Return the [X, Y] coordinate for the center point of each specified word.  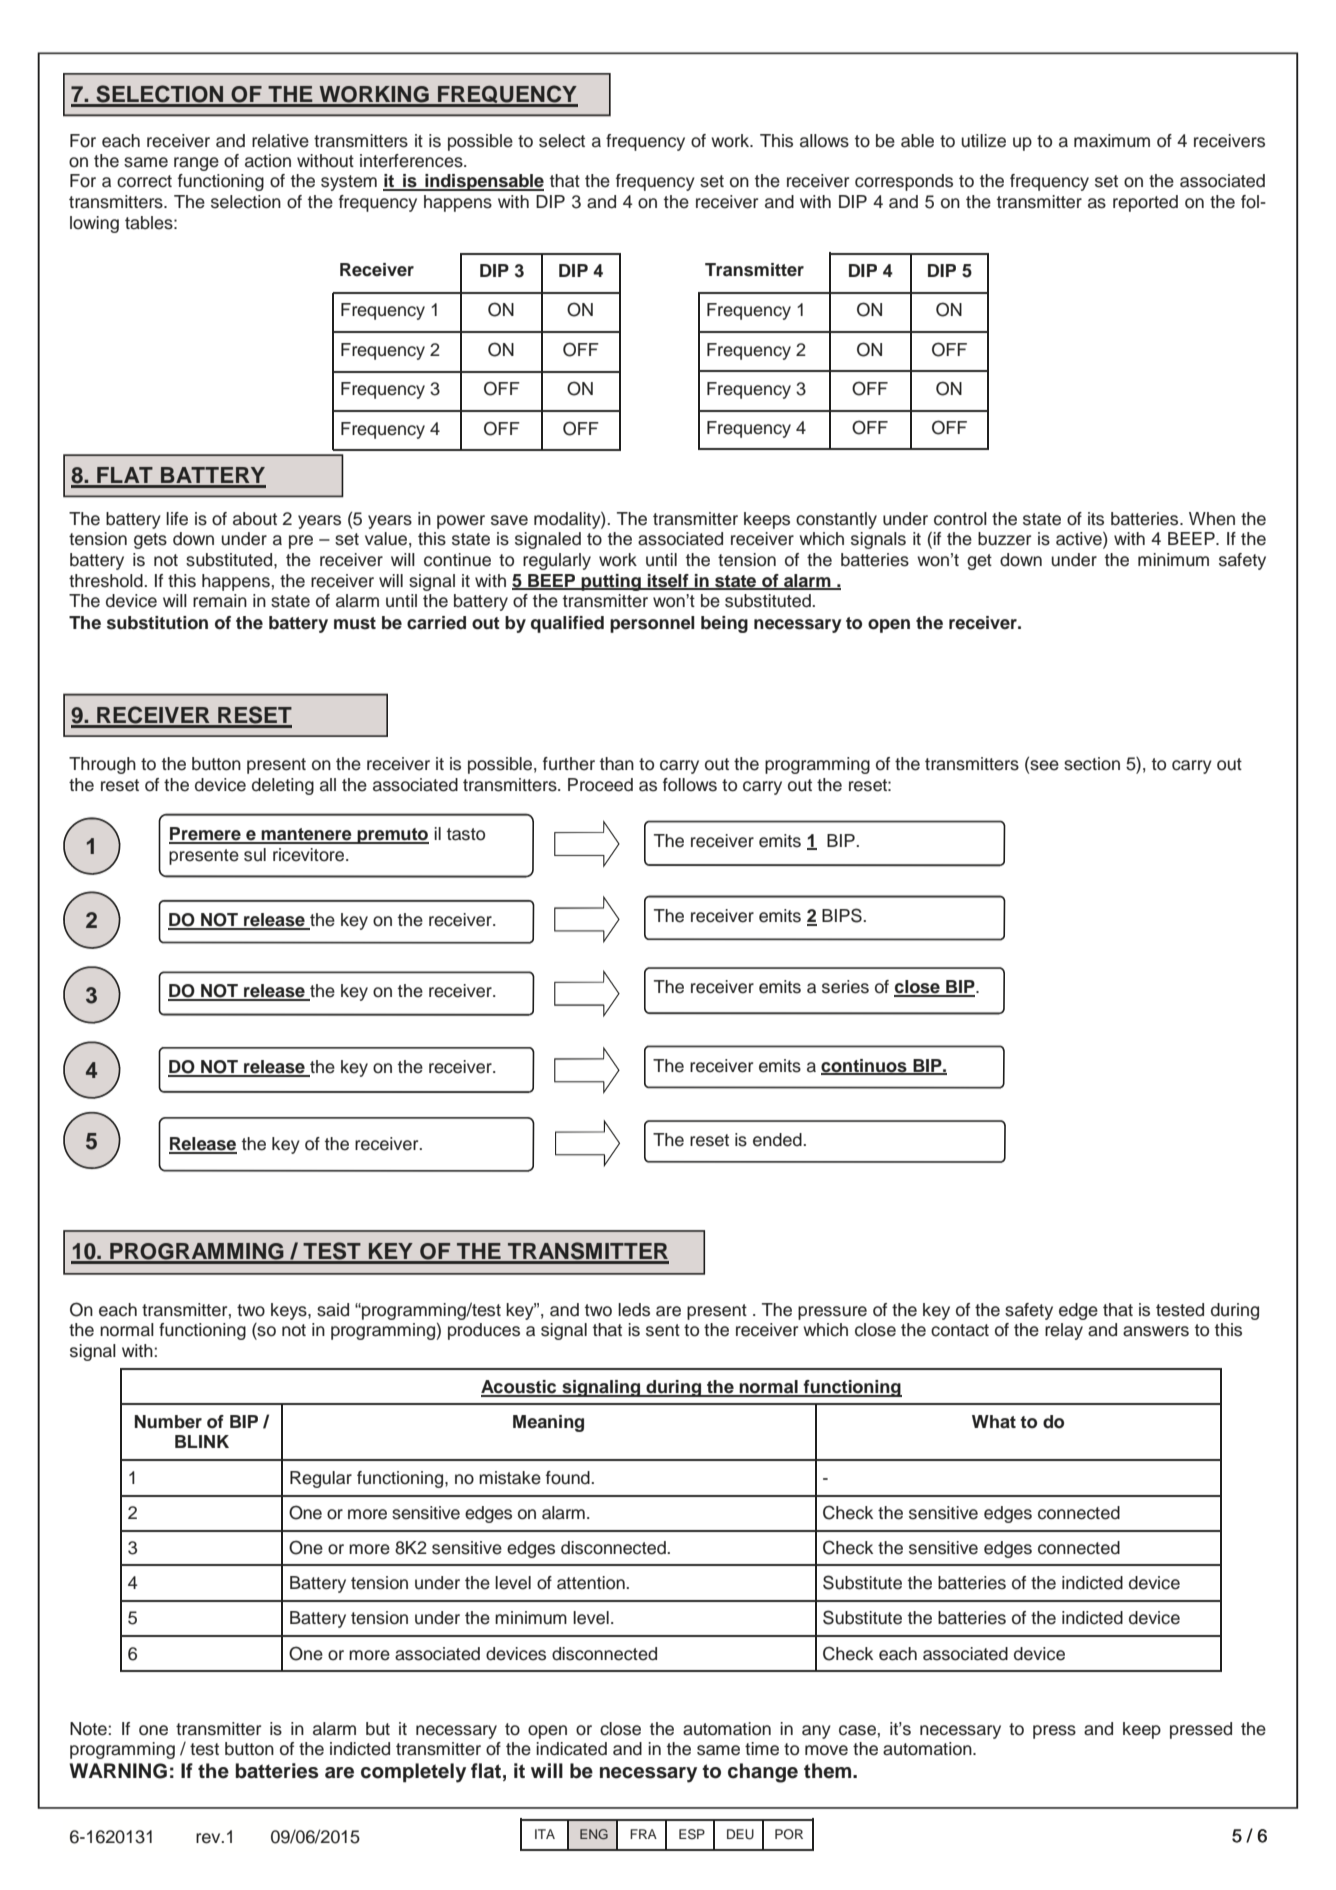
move [826, 1750]
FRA [643, 1834]
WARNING [118, 1771]
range [196, 164]
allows [824, 141]
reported [1145, 203]
